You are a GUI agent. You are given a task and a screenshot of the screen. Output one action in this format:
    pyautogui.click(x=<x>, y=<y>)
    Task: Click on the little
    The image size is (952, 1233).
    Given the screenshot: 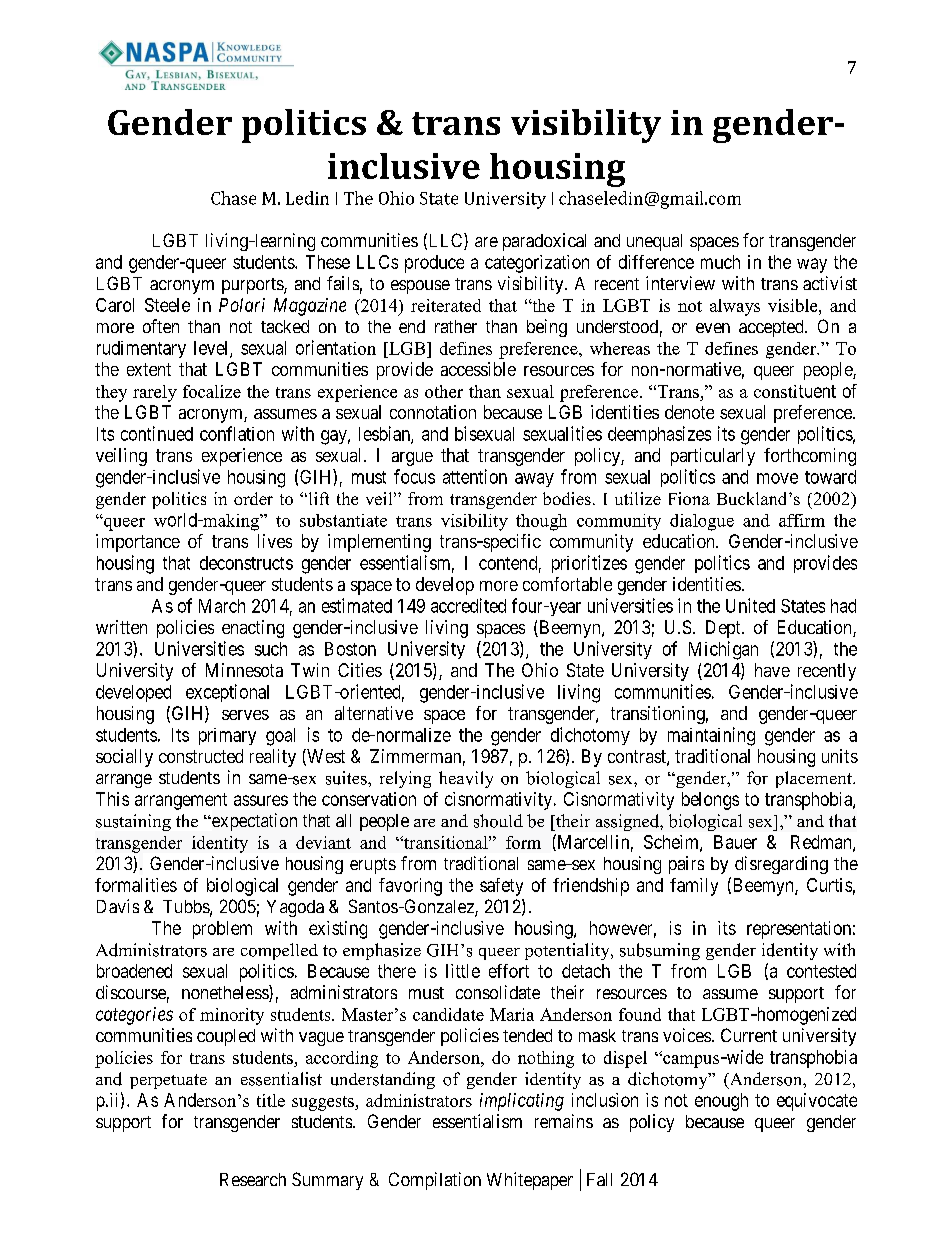 What is the action you would take?
    pyautogui.click(x=463, y=971)
